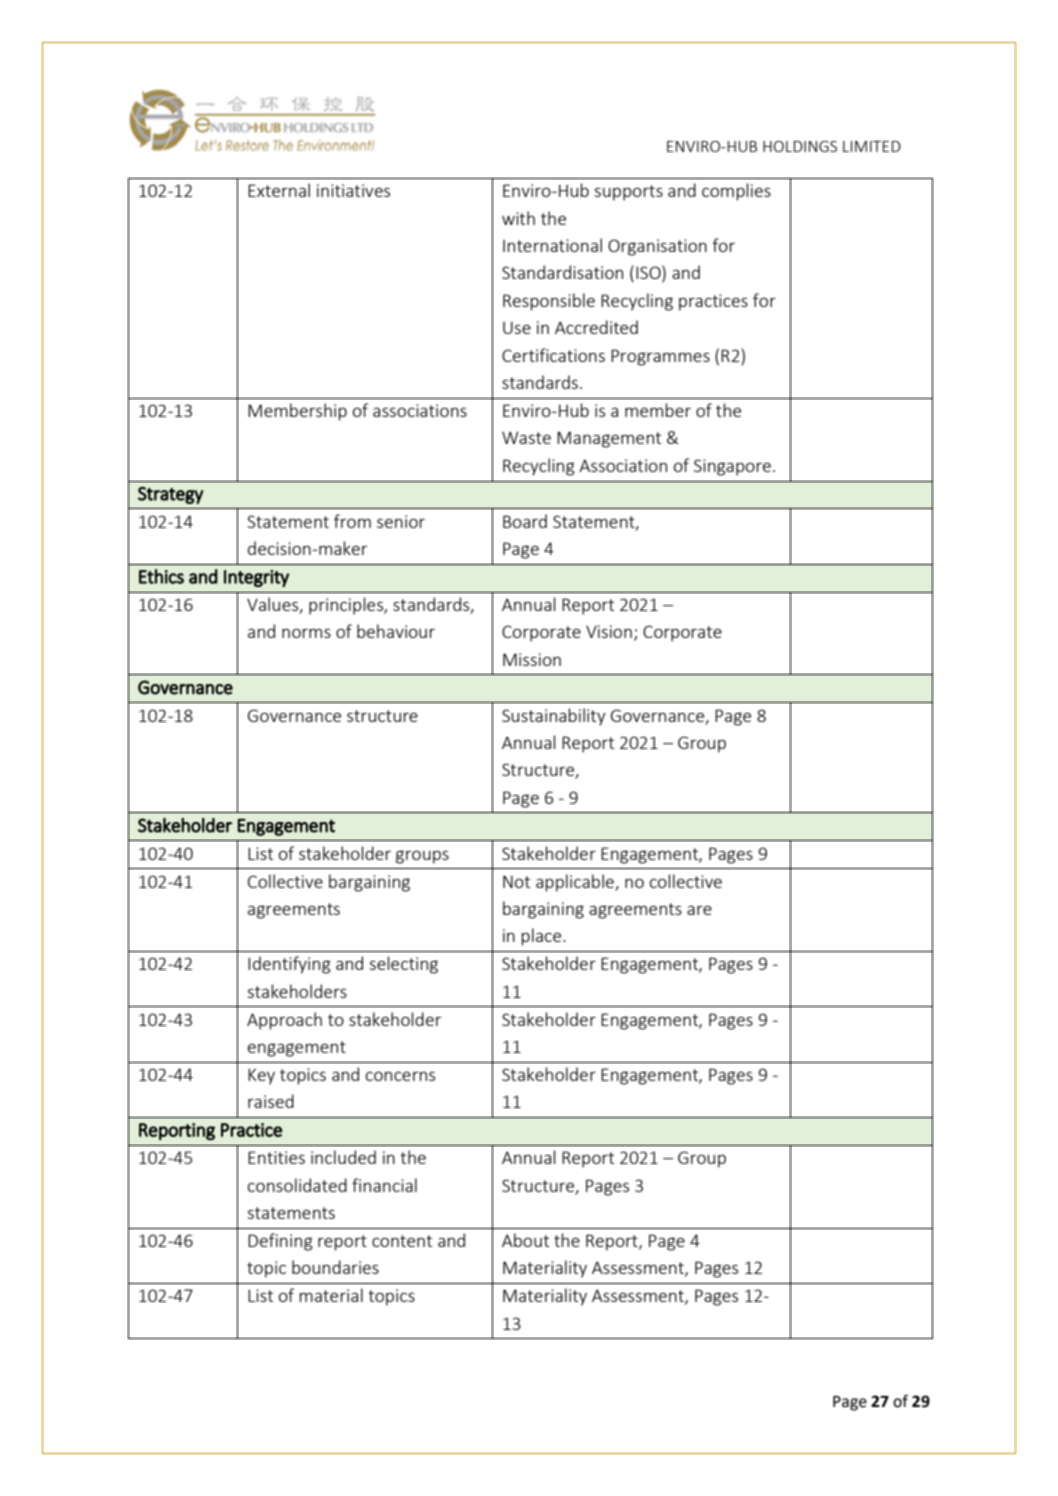 This screenshot has width=1058, height=1496. What do you see at coordinates (525, 1240) in the screenshot?
I see `About` at bounding box center [525, 1240].
